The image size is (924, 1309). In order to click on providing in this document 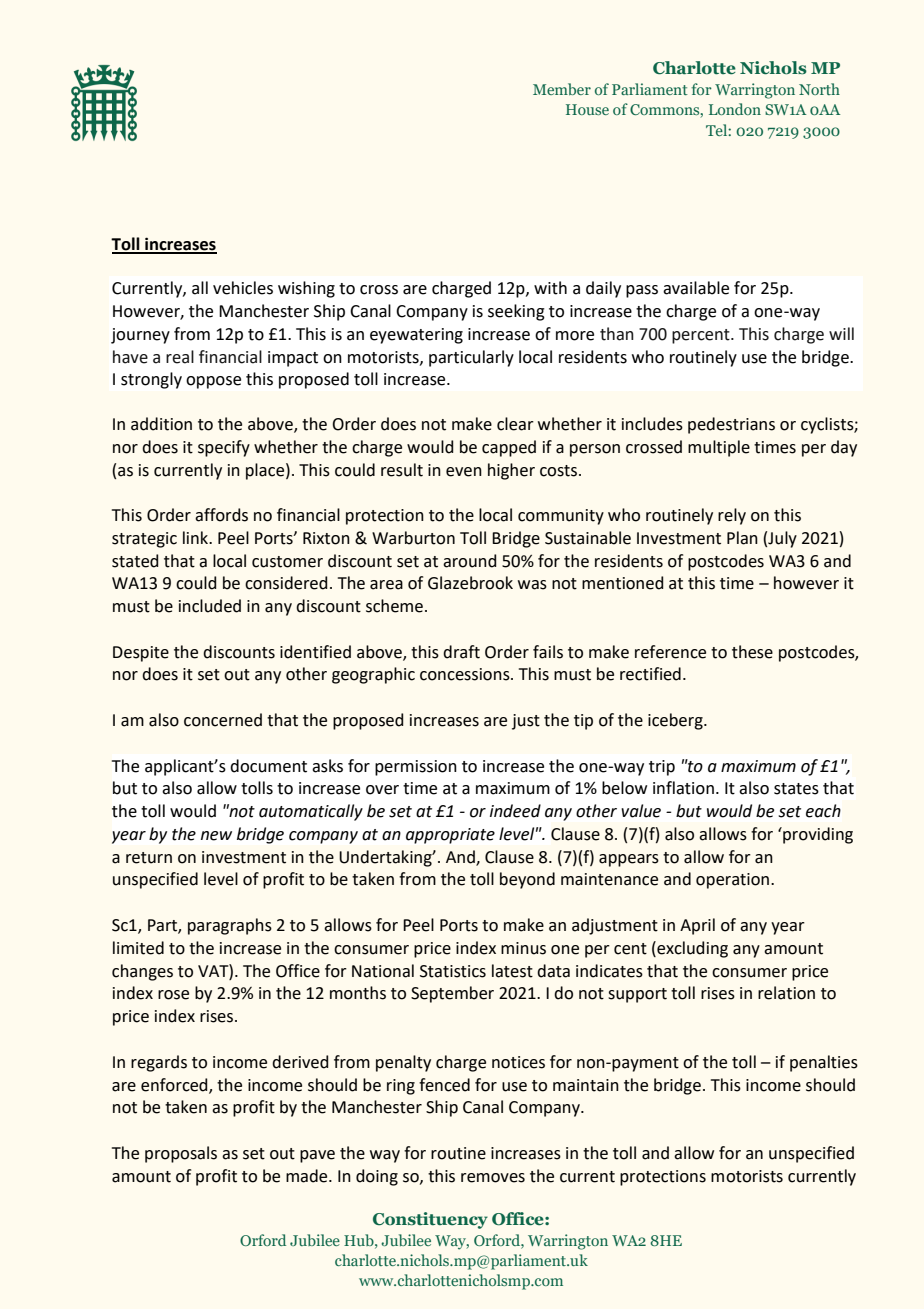, I will do `click(817, 835)`.
